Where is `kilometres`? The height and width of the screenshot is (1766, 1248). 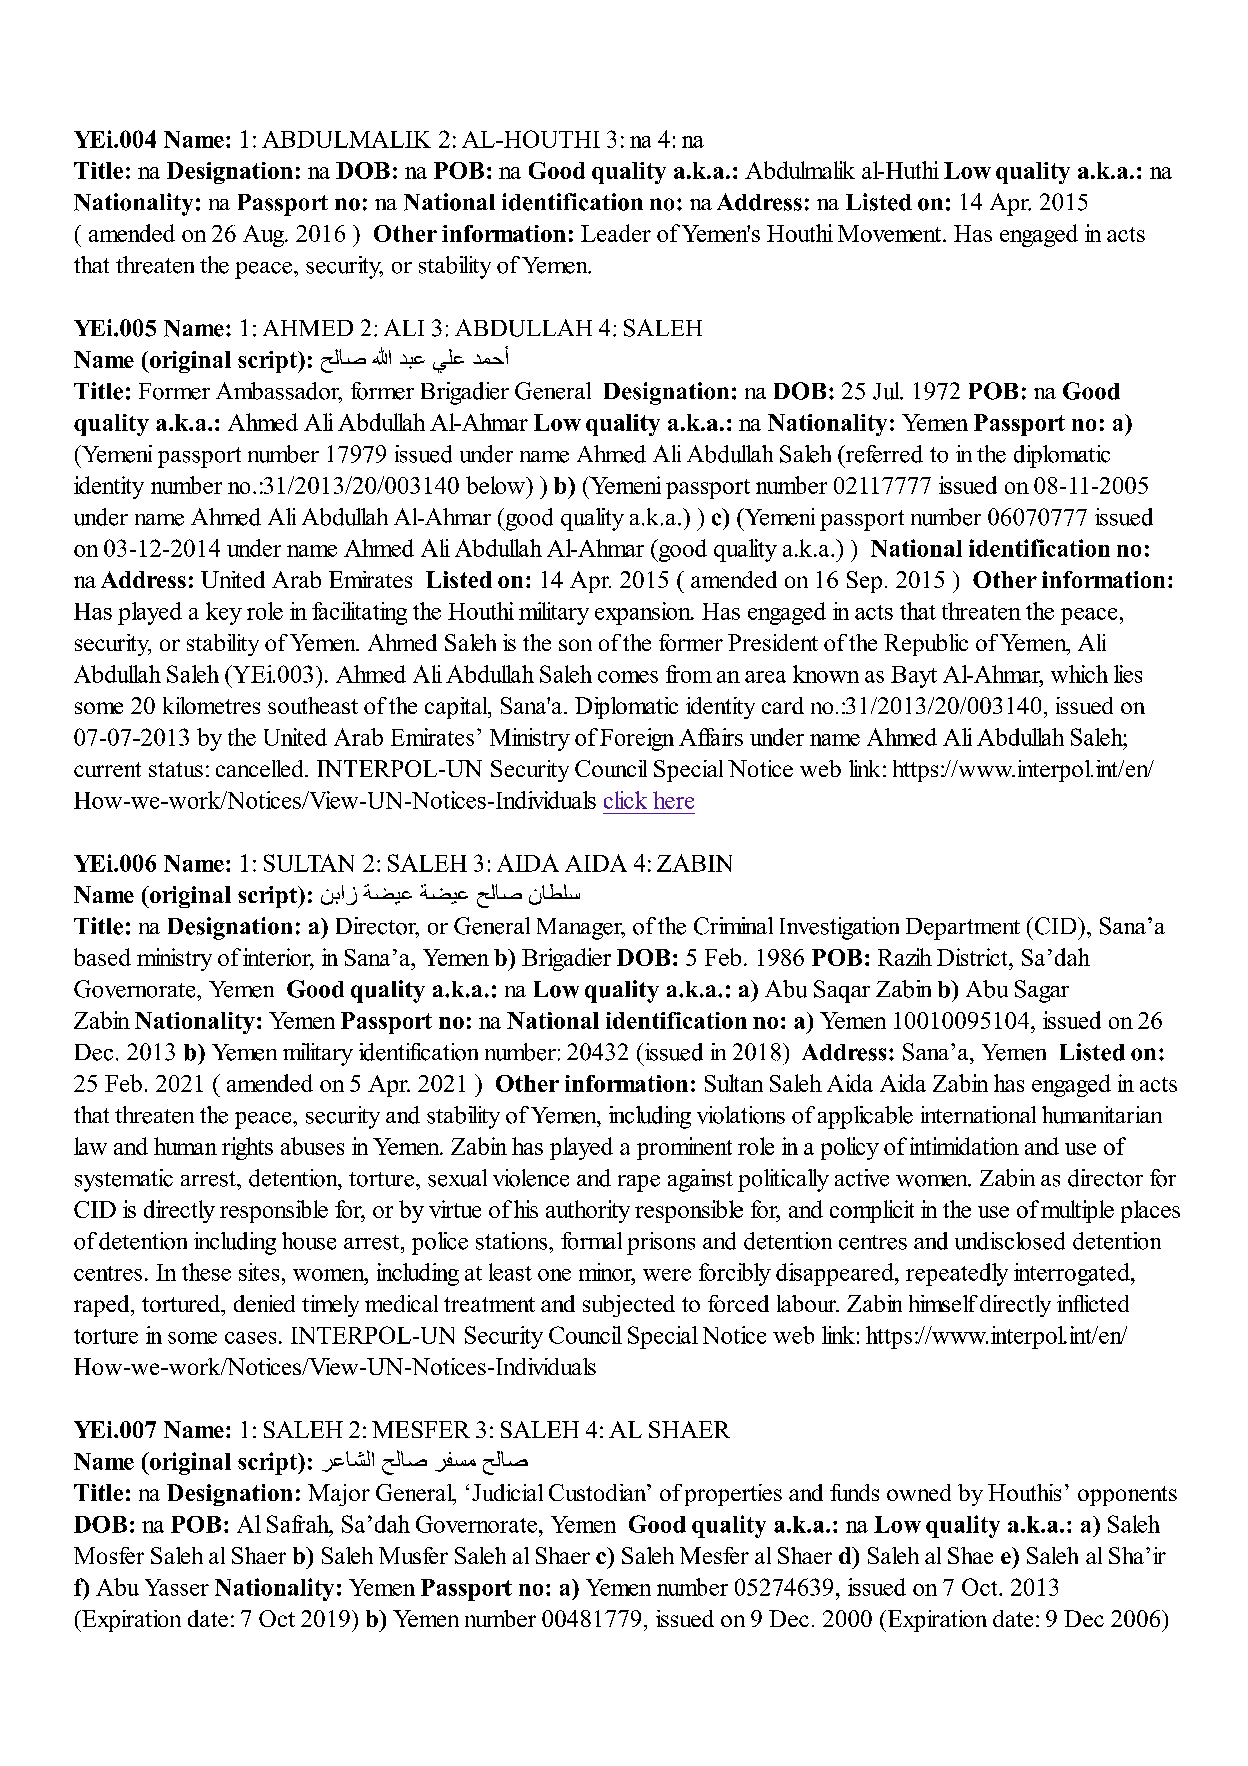 kilometres is located at coordinates (211, 705).
